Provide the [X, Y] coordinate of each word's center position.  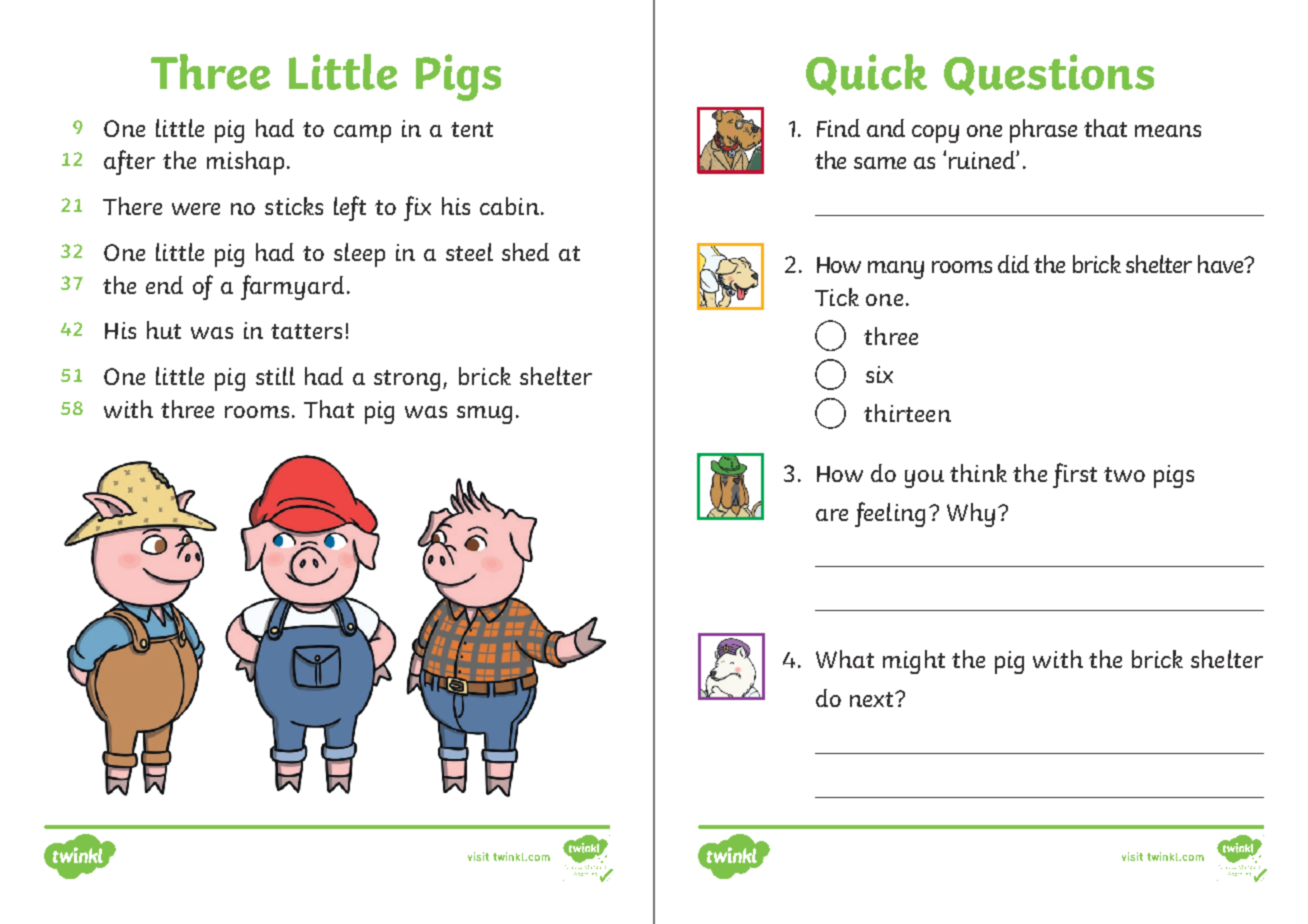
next [873, 699]
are [832, 515]
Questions [1049, 75]
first [1075, 475]
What [845, 659]
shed [525, 252]
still [275, 376]
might [914, 662]
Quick [866, 75]
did [1013, 264]
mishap [245, 163]
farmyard [292, 287]
